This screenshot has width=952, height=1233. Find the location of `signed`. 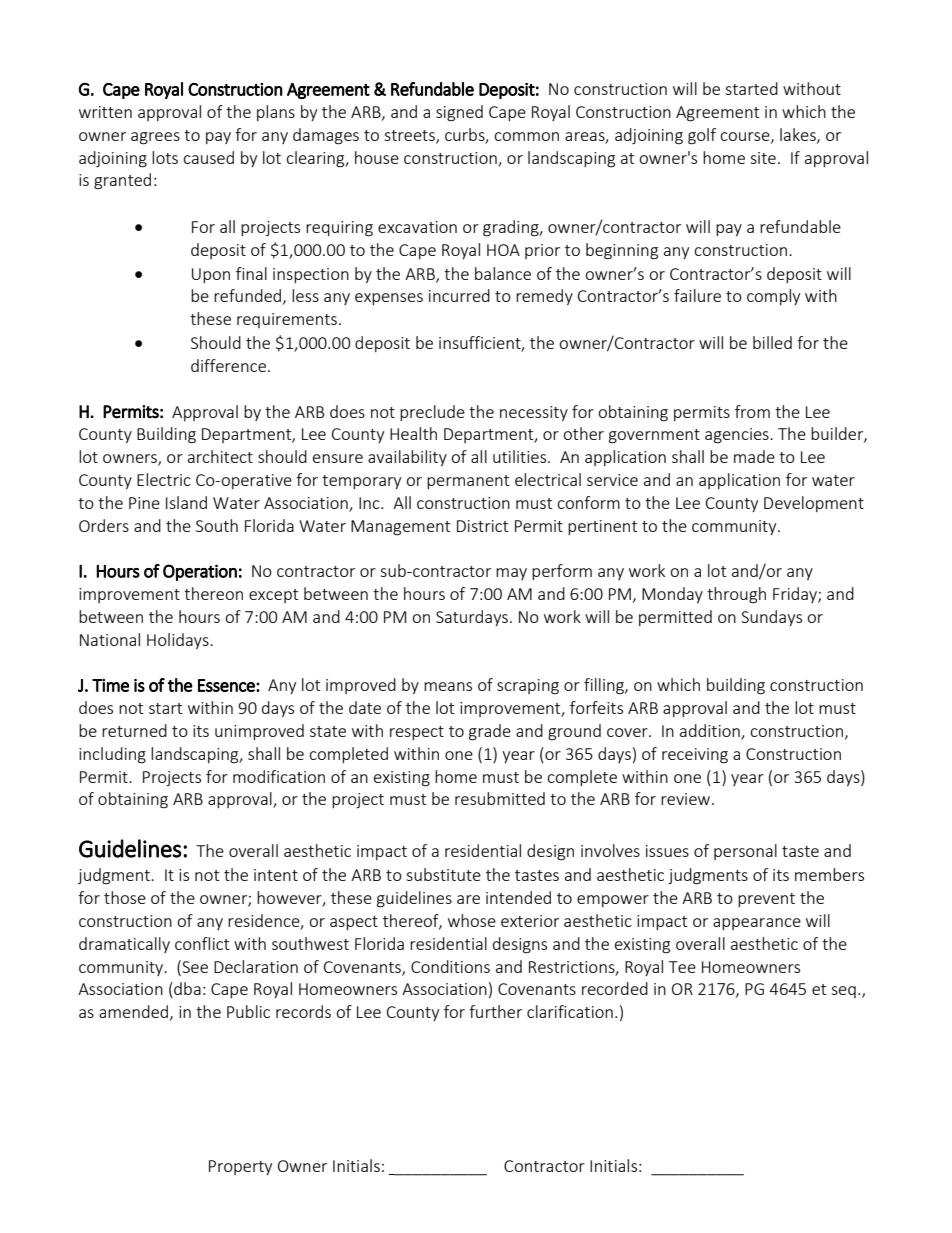

signed is located at coordinates (459, 113).
